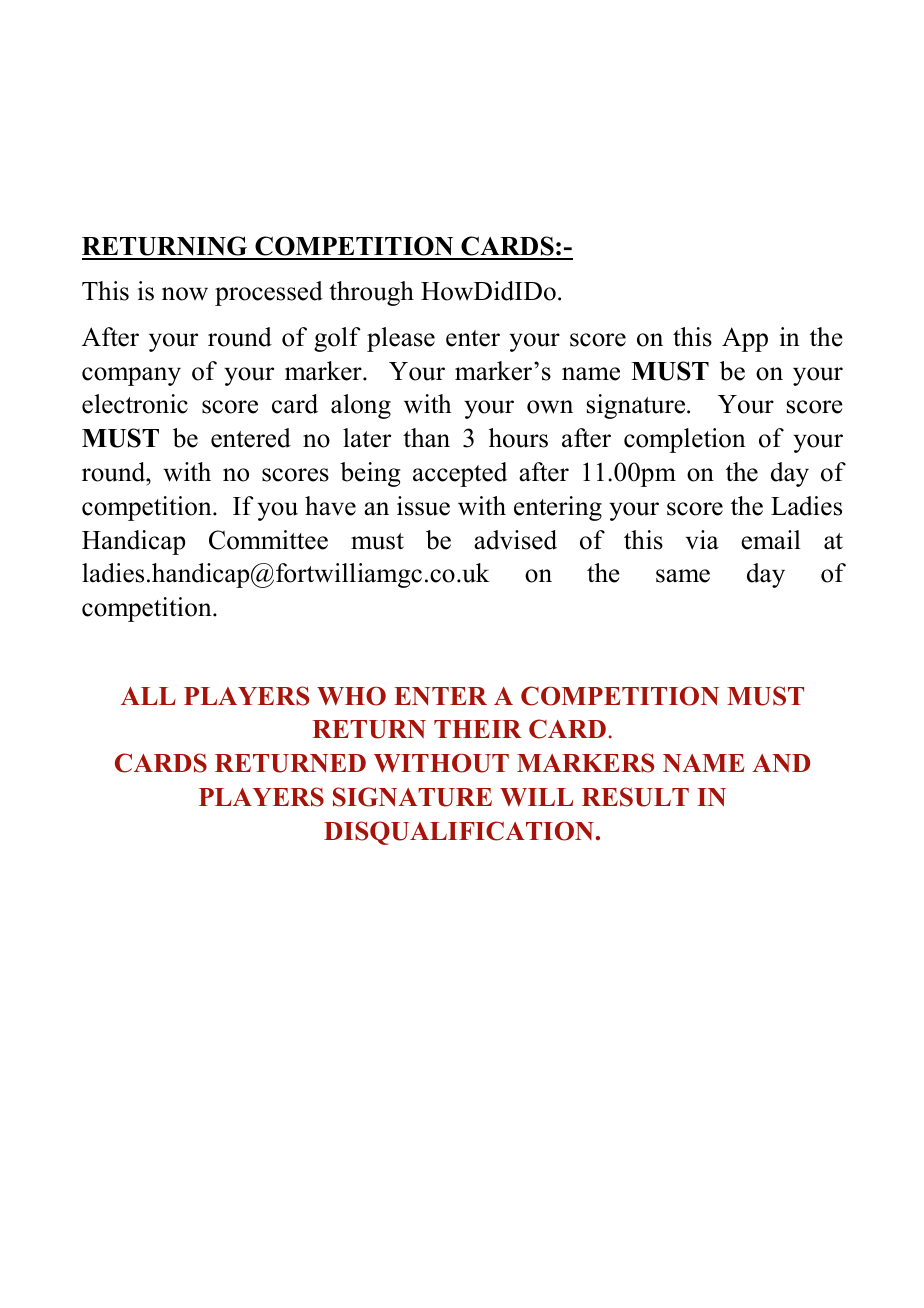 The width and height of the page is (924, 1308). Describe the element at coordinates (148, 696) in the page. I see `ALL` at that location.
